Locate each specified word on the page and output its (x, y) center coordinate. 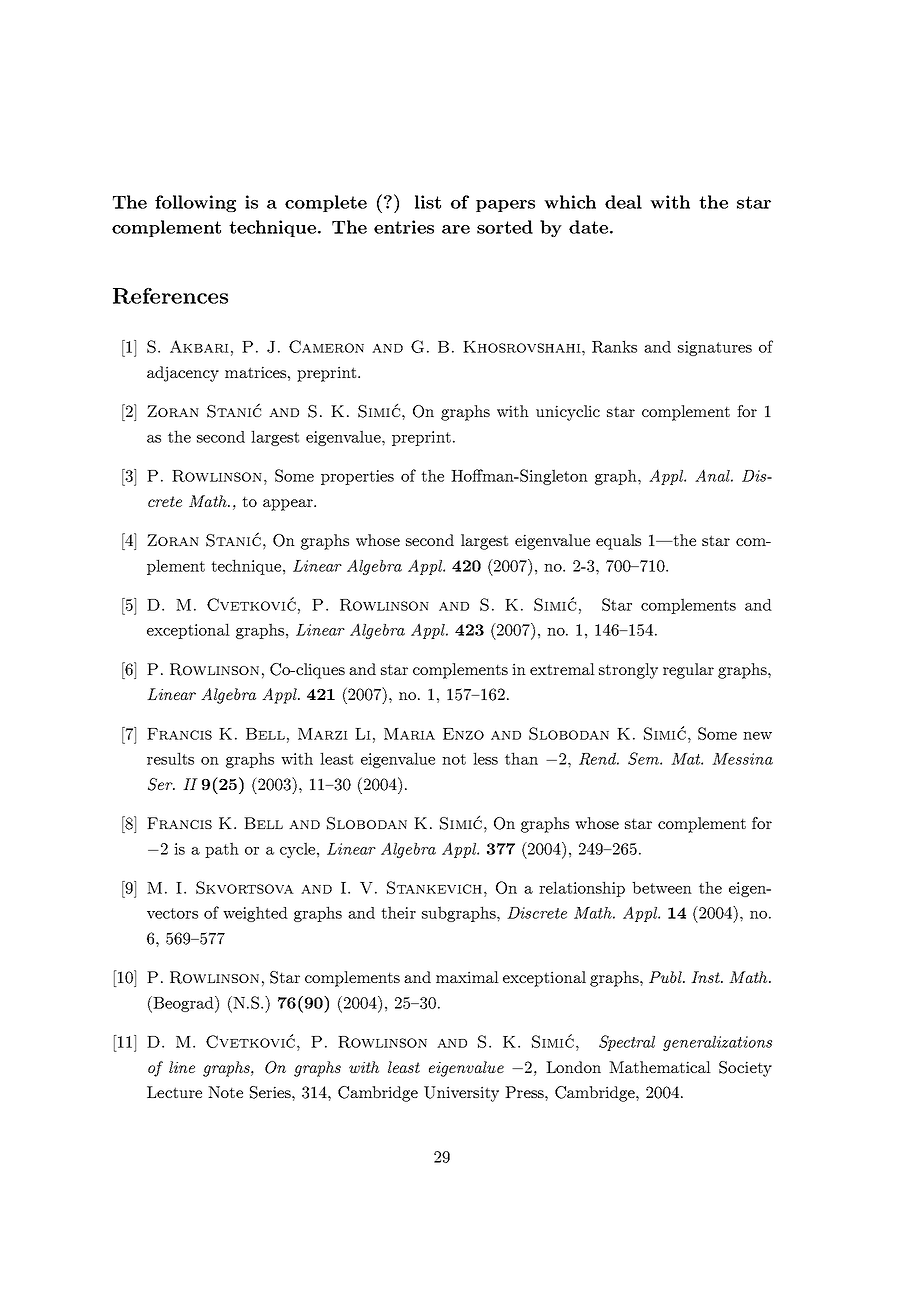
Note (225, 1092)
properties (357, 477)
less (485, 758)
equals (618, 542)
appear (289, 505)
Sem (644, 758)
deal (623, 202)
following (195, 203)
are (456, 229)
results (170, 758)
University (461, 1094)
